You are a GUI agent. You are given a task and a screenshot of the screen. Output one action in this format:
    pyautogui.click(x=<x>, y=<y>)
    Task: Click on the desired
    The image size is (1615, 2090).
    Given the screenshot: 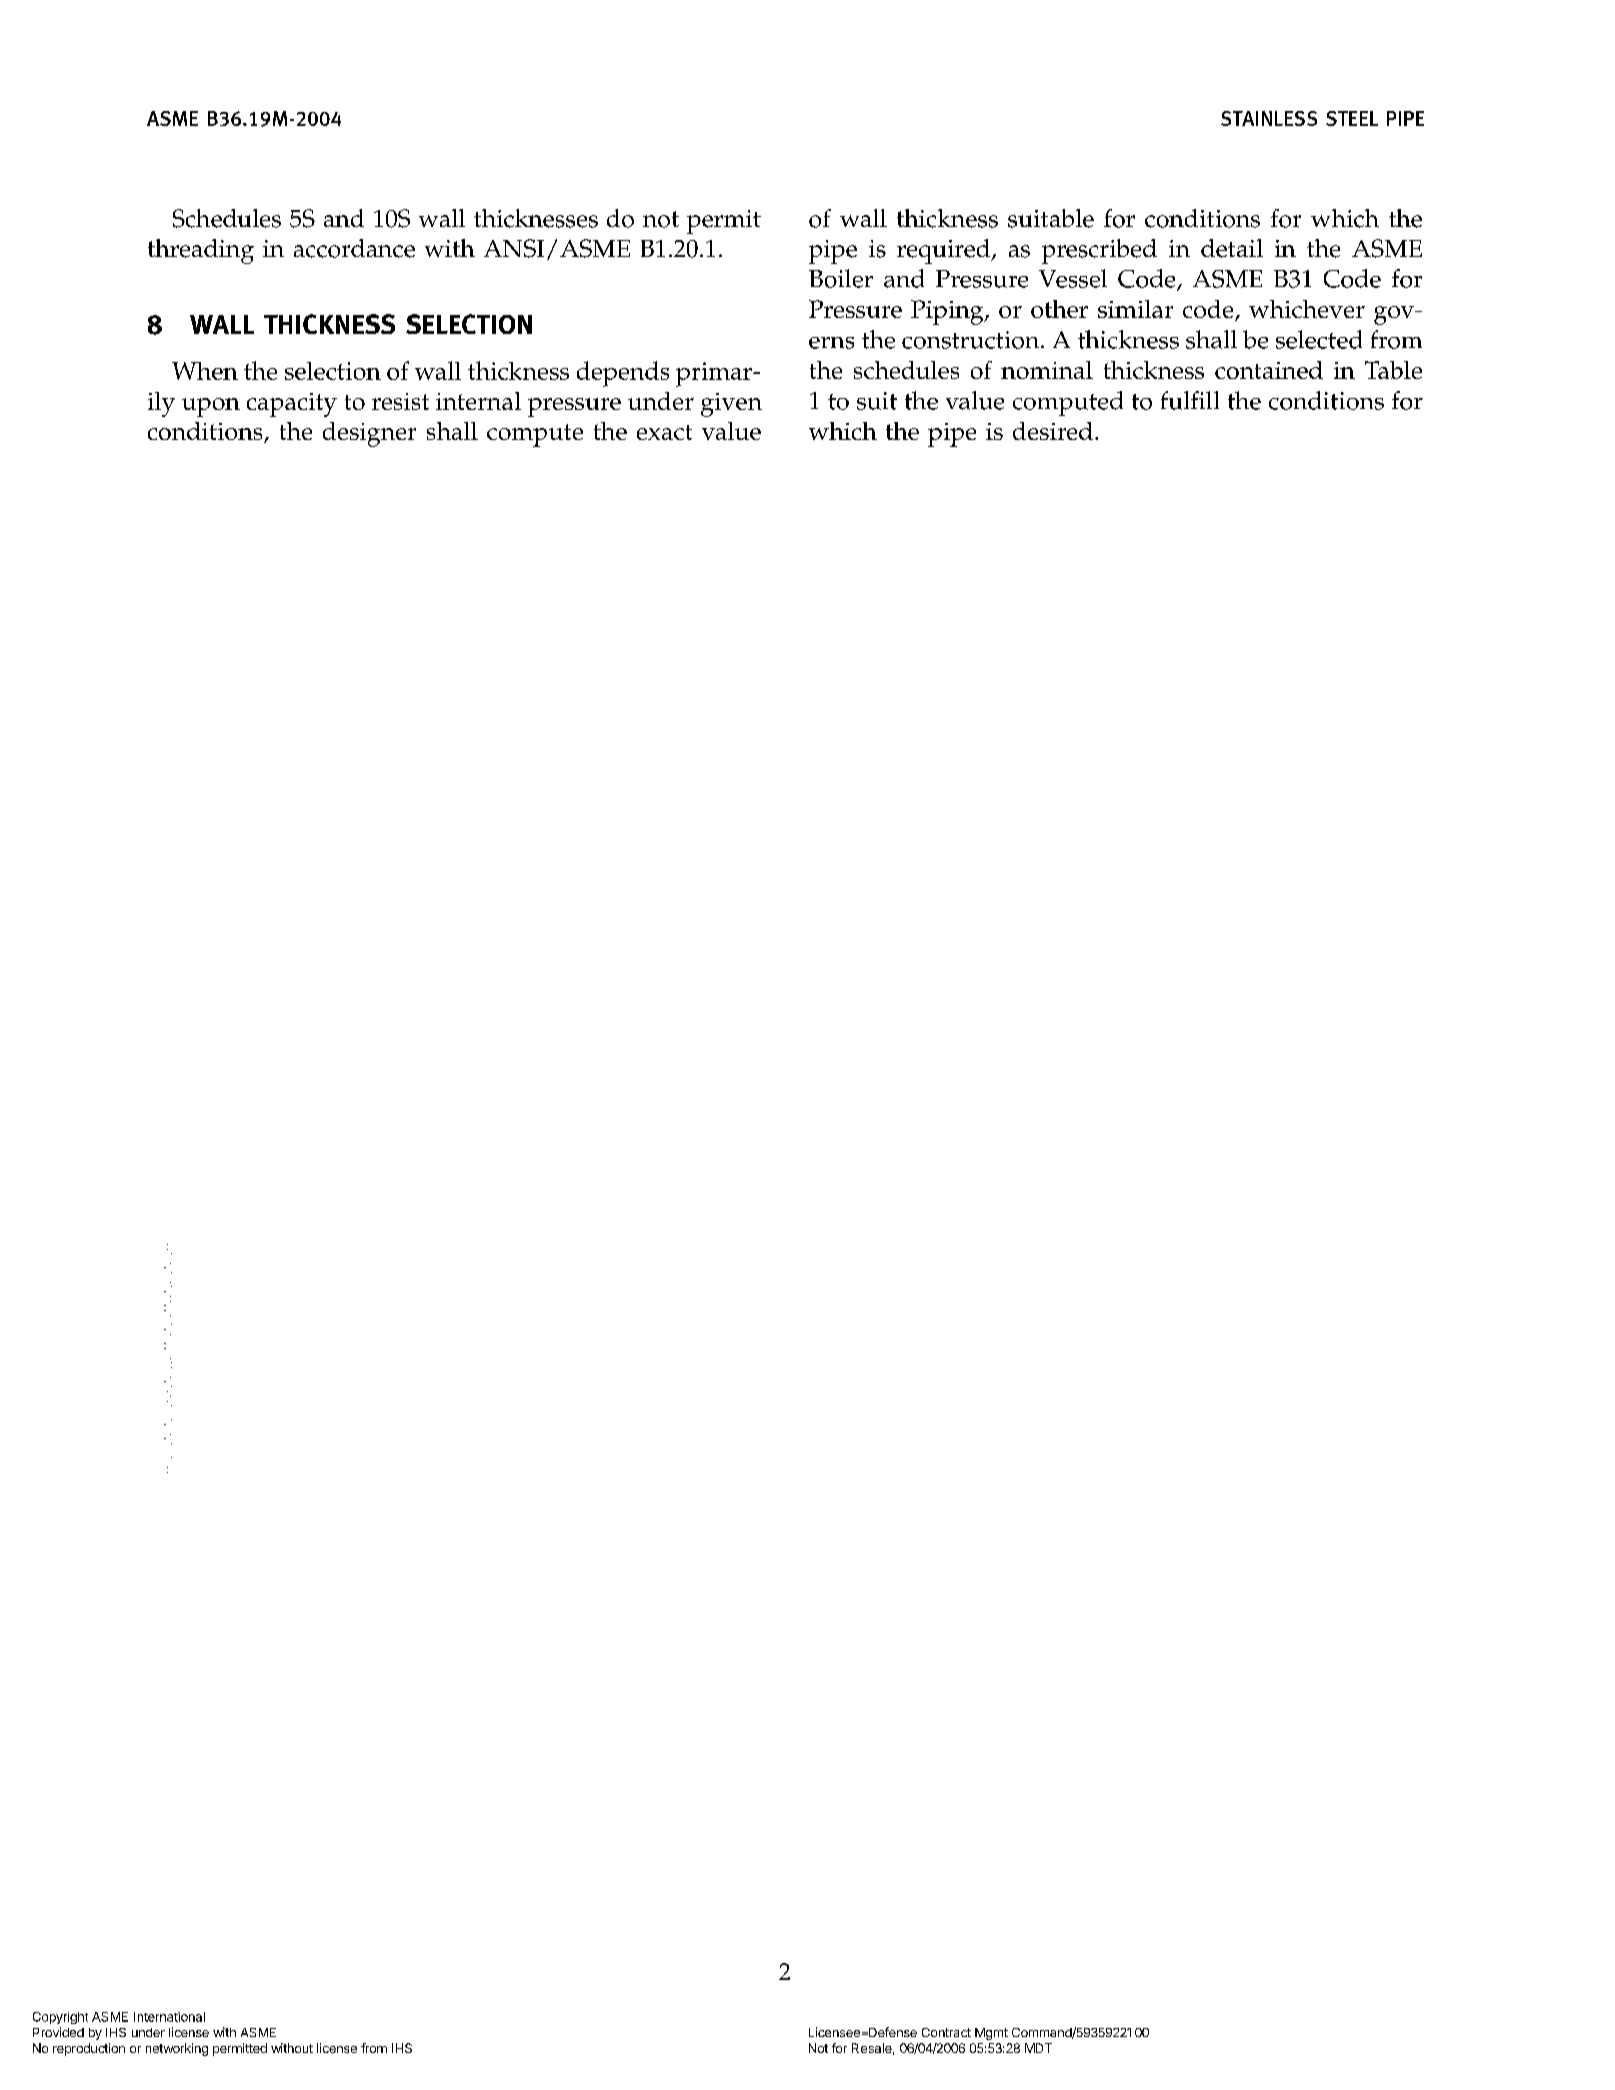 What is the action you would take?
    pyautogui.click(x=1053, y=431)
